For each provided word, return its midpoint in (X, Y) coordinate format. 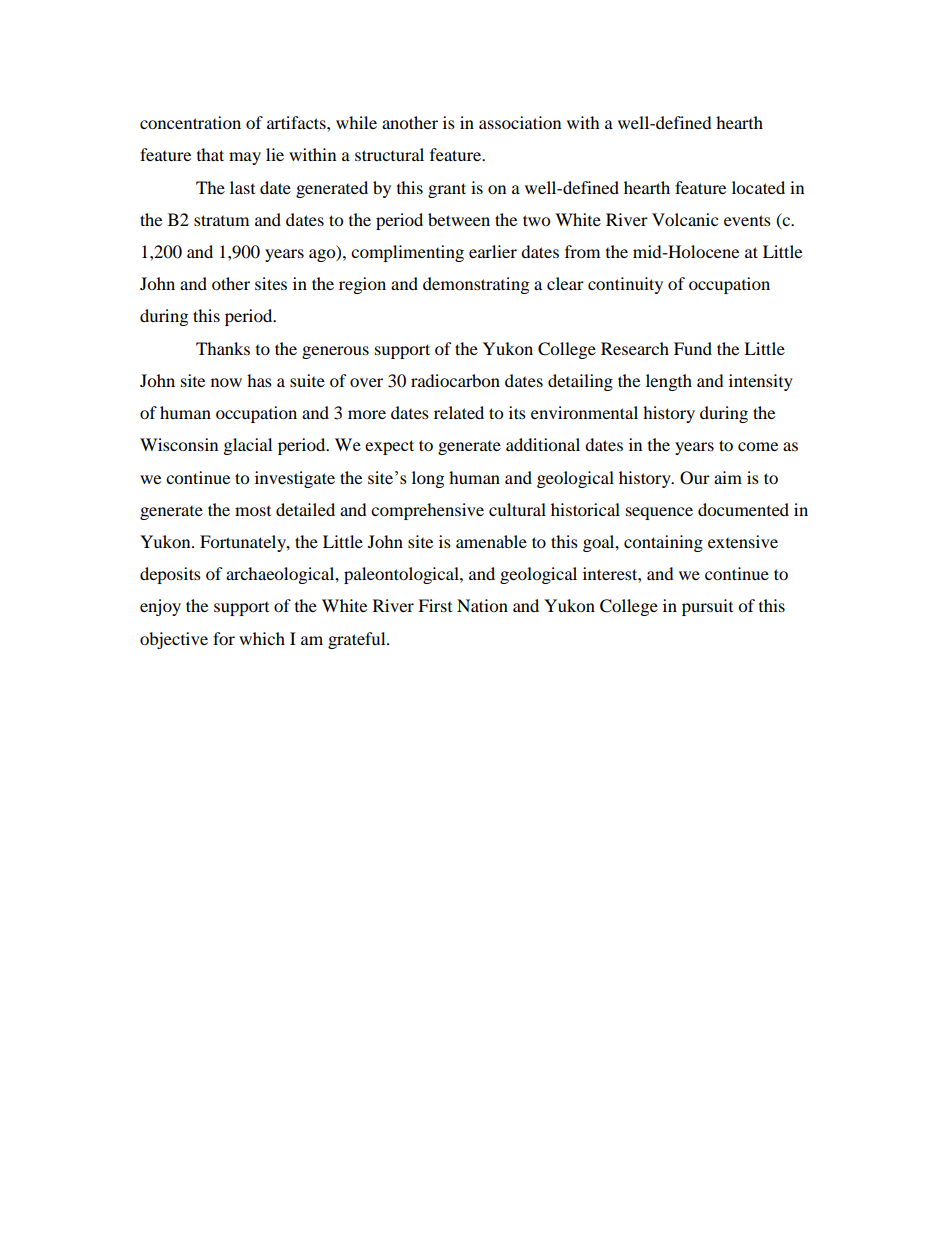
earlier (493, 251)
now (226, 382)
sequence (659, 513)
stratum (221, 220)
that (210, 154)
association (520, 122)
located (758, 187)
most (253, 511)
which (262, 638)
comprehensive (427, 511)
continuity (625, 285)
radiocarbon (455, 380)
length (669, 382)
